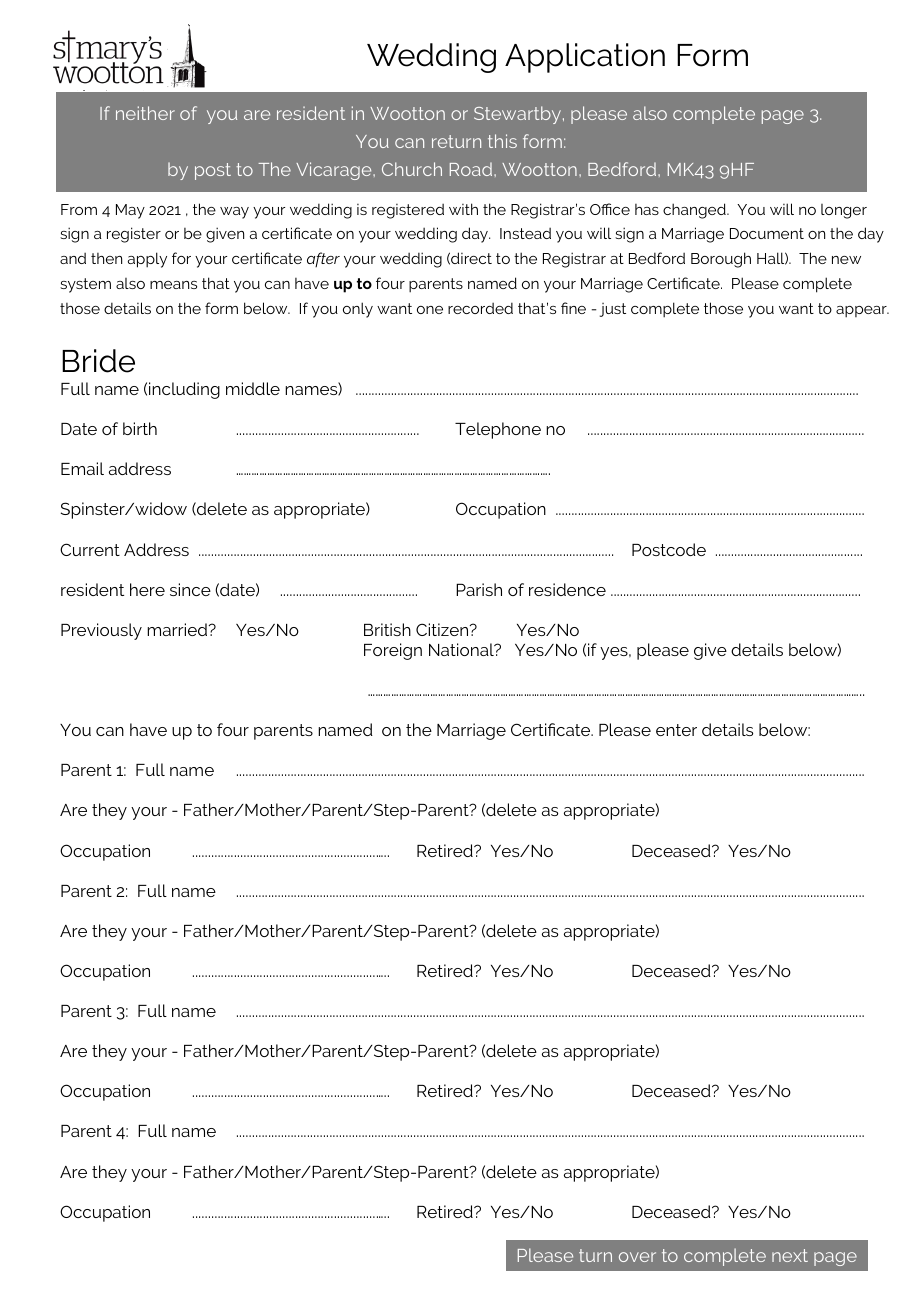 The height and width of the screenshot is (1308, 924). I want to click on changed, so click(695, 211).
